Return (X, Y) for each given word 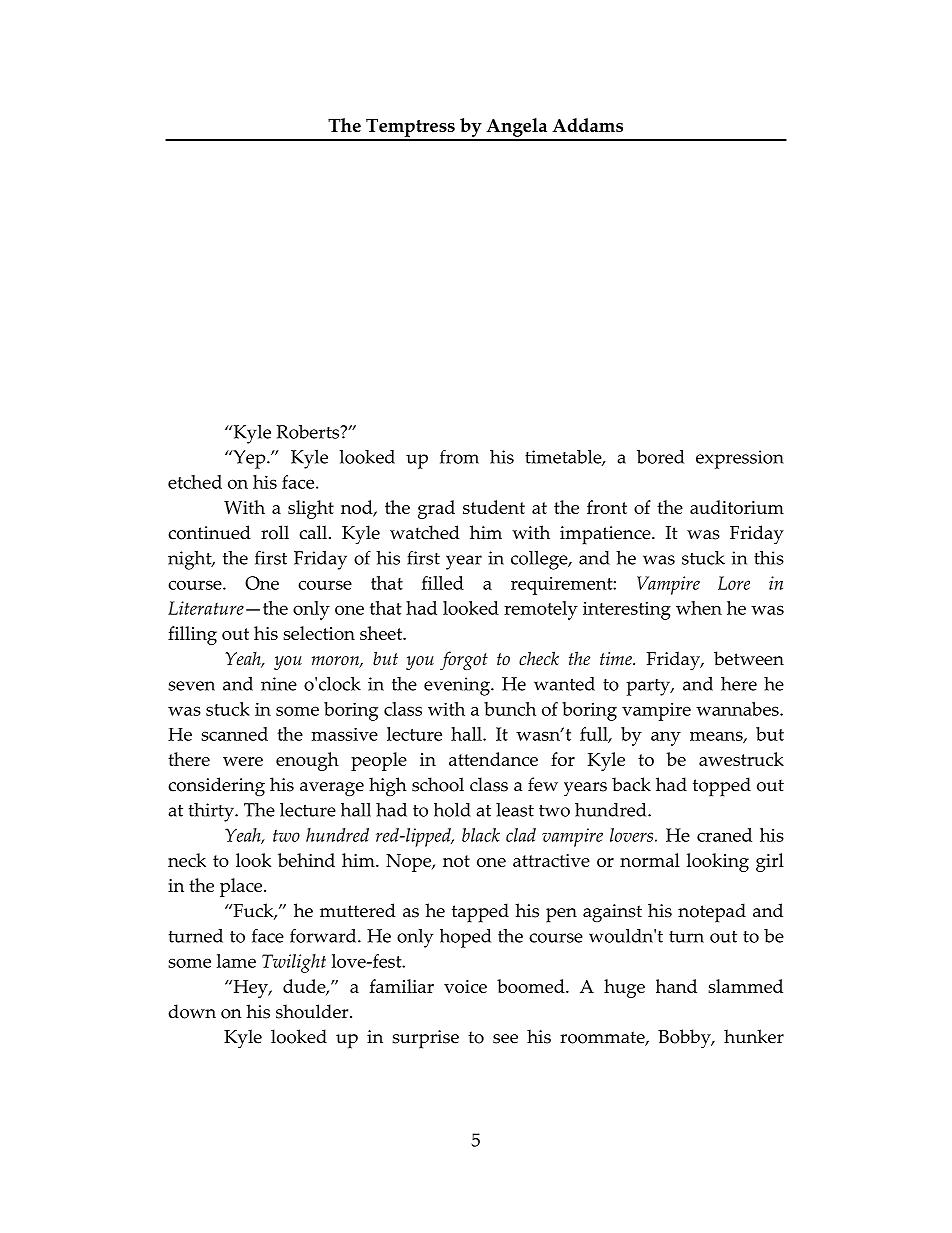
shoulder (313, 1011)
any (666, 739)
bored (660, 457)
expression (740, 459)
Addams (587, 125)
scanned (234, 734)
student (494, 507)
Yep (249, 459)
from (459, 456)
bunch (510, 709)
